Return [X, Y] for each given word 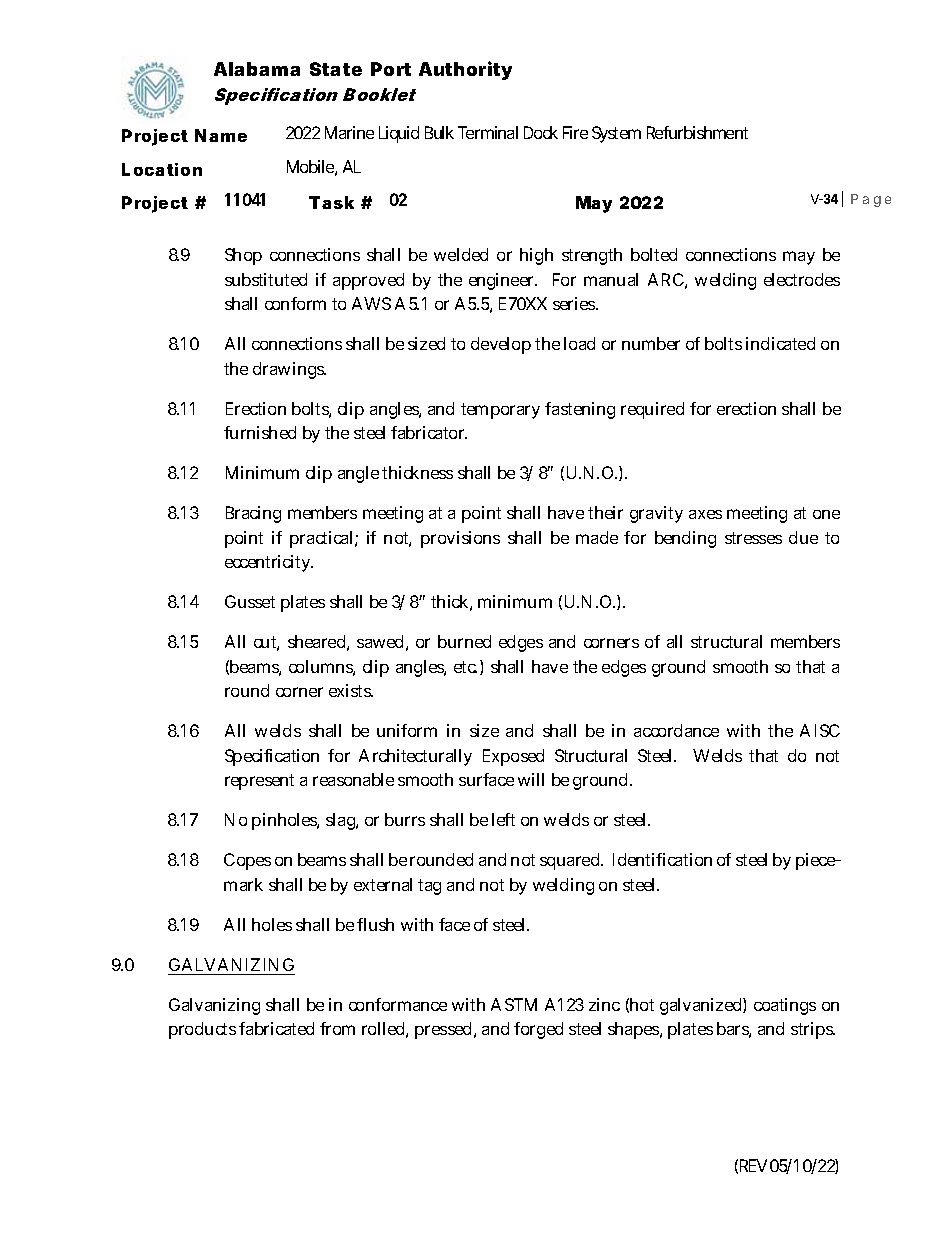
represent [259, 782]
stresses [753, 538]
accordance [676, 730]
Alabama [257, 69]
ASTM [514, 1004]
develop [501, 345]
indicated [780, 343]
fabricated [276, 1028]
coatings [785, 1006]
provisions [460, 539]
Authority [465, 70]
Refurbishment [697, 132]
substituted [266, 279]
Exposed [513, 757]
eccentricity [269, 563]
